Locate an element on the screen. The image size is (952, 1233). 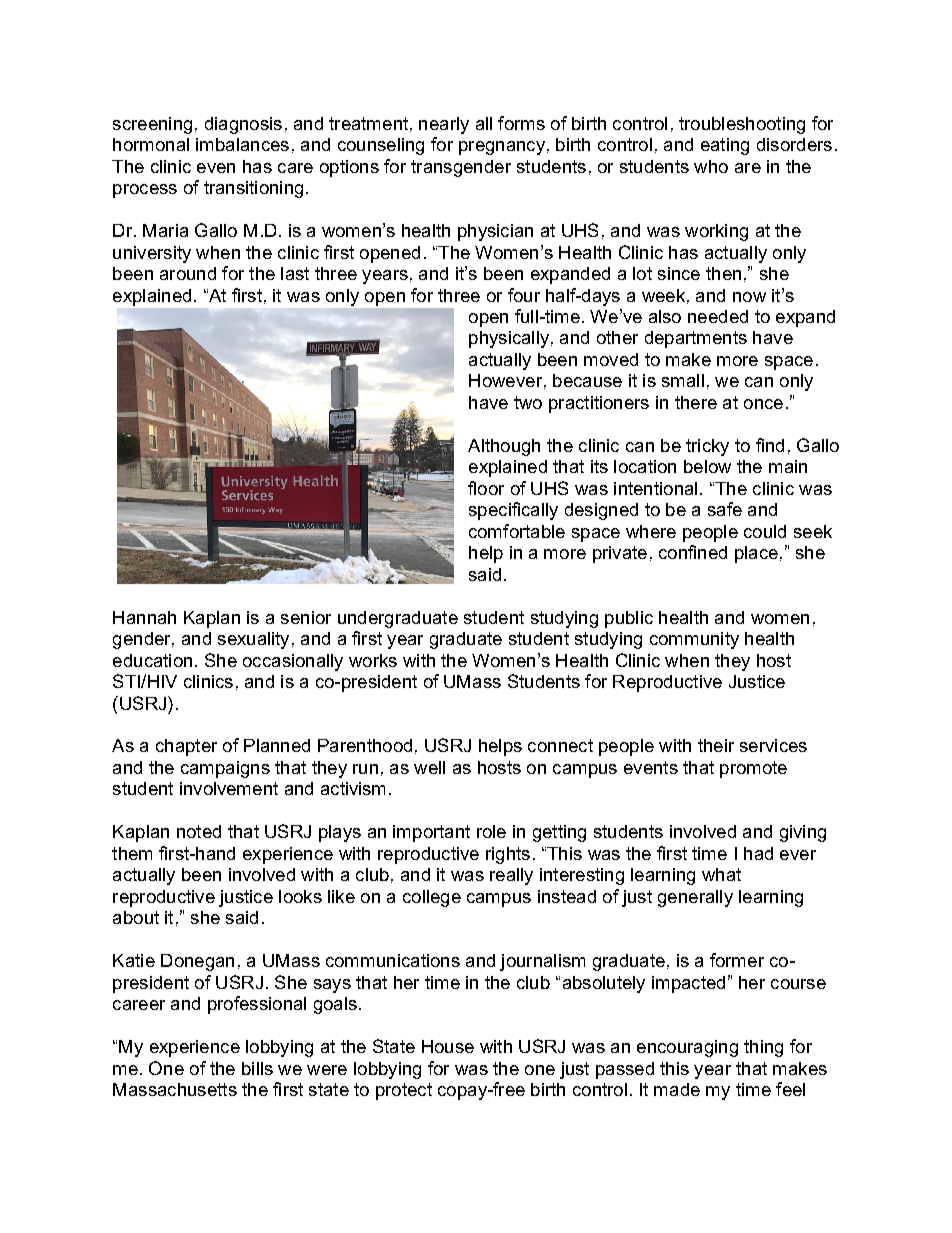
eating is located at coordinates (725, 146).
